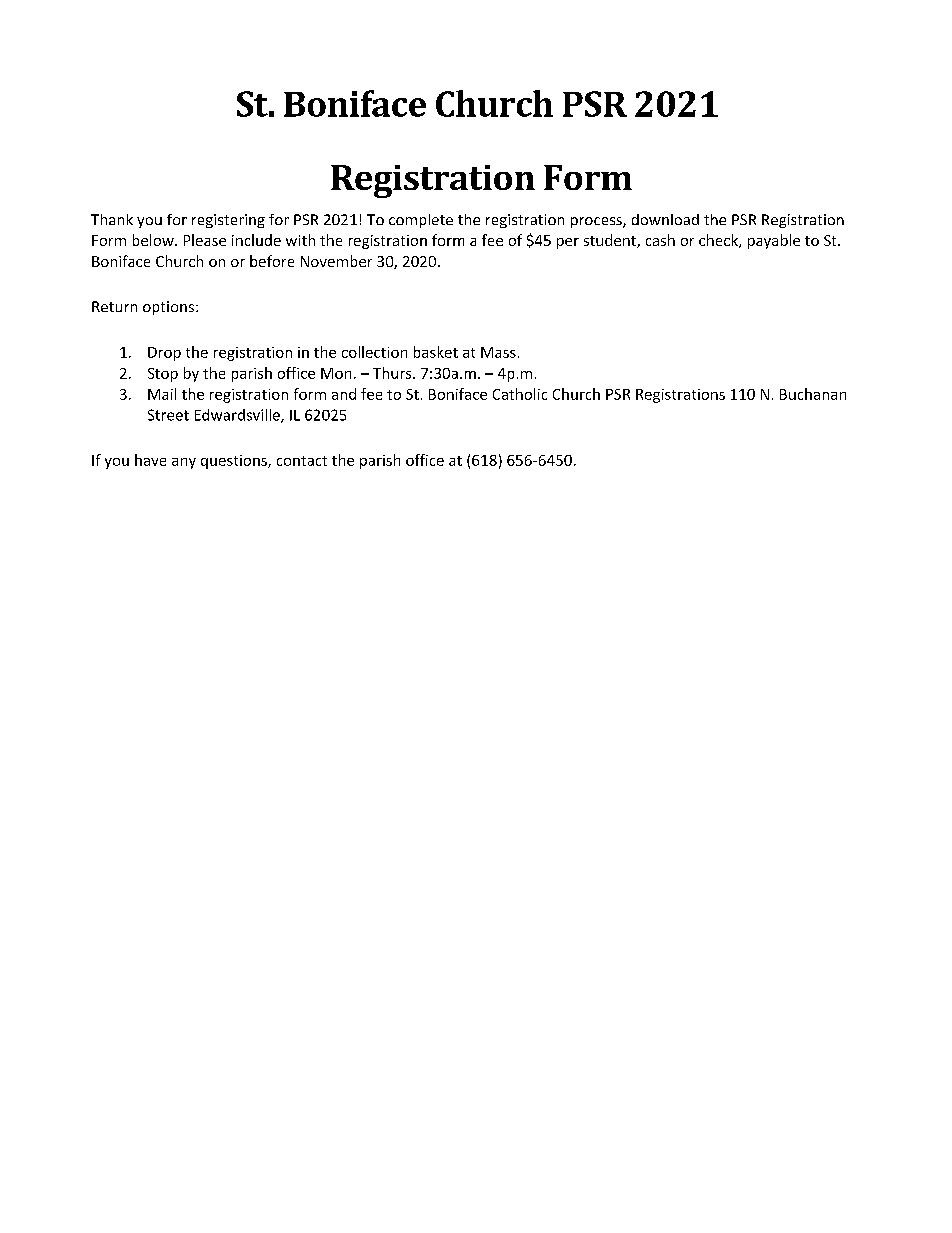 This screenshot has height=1233, width=952. What do you see at coordinates (774, 241) in the screenshot?
I see `payable` at bounding box center [774, 241].
